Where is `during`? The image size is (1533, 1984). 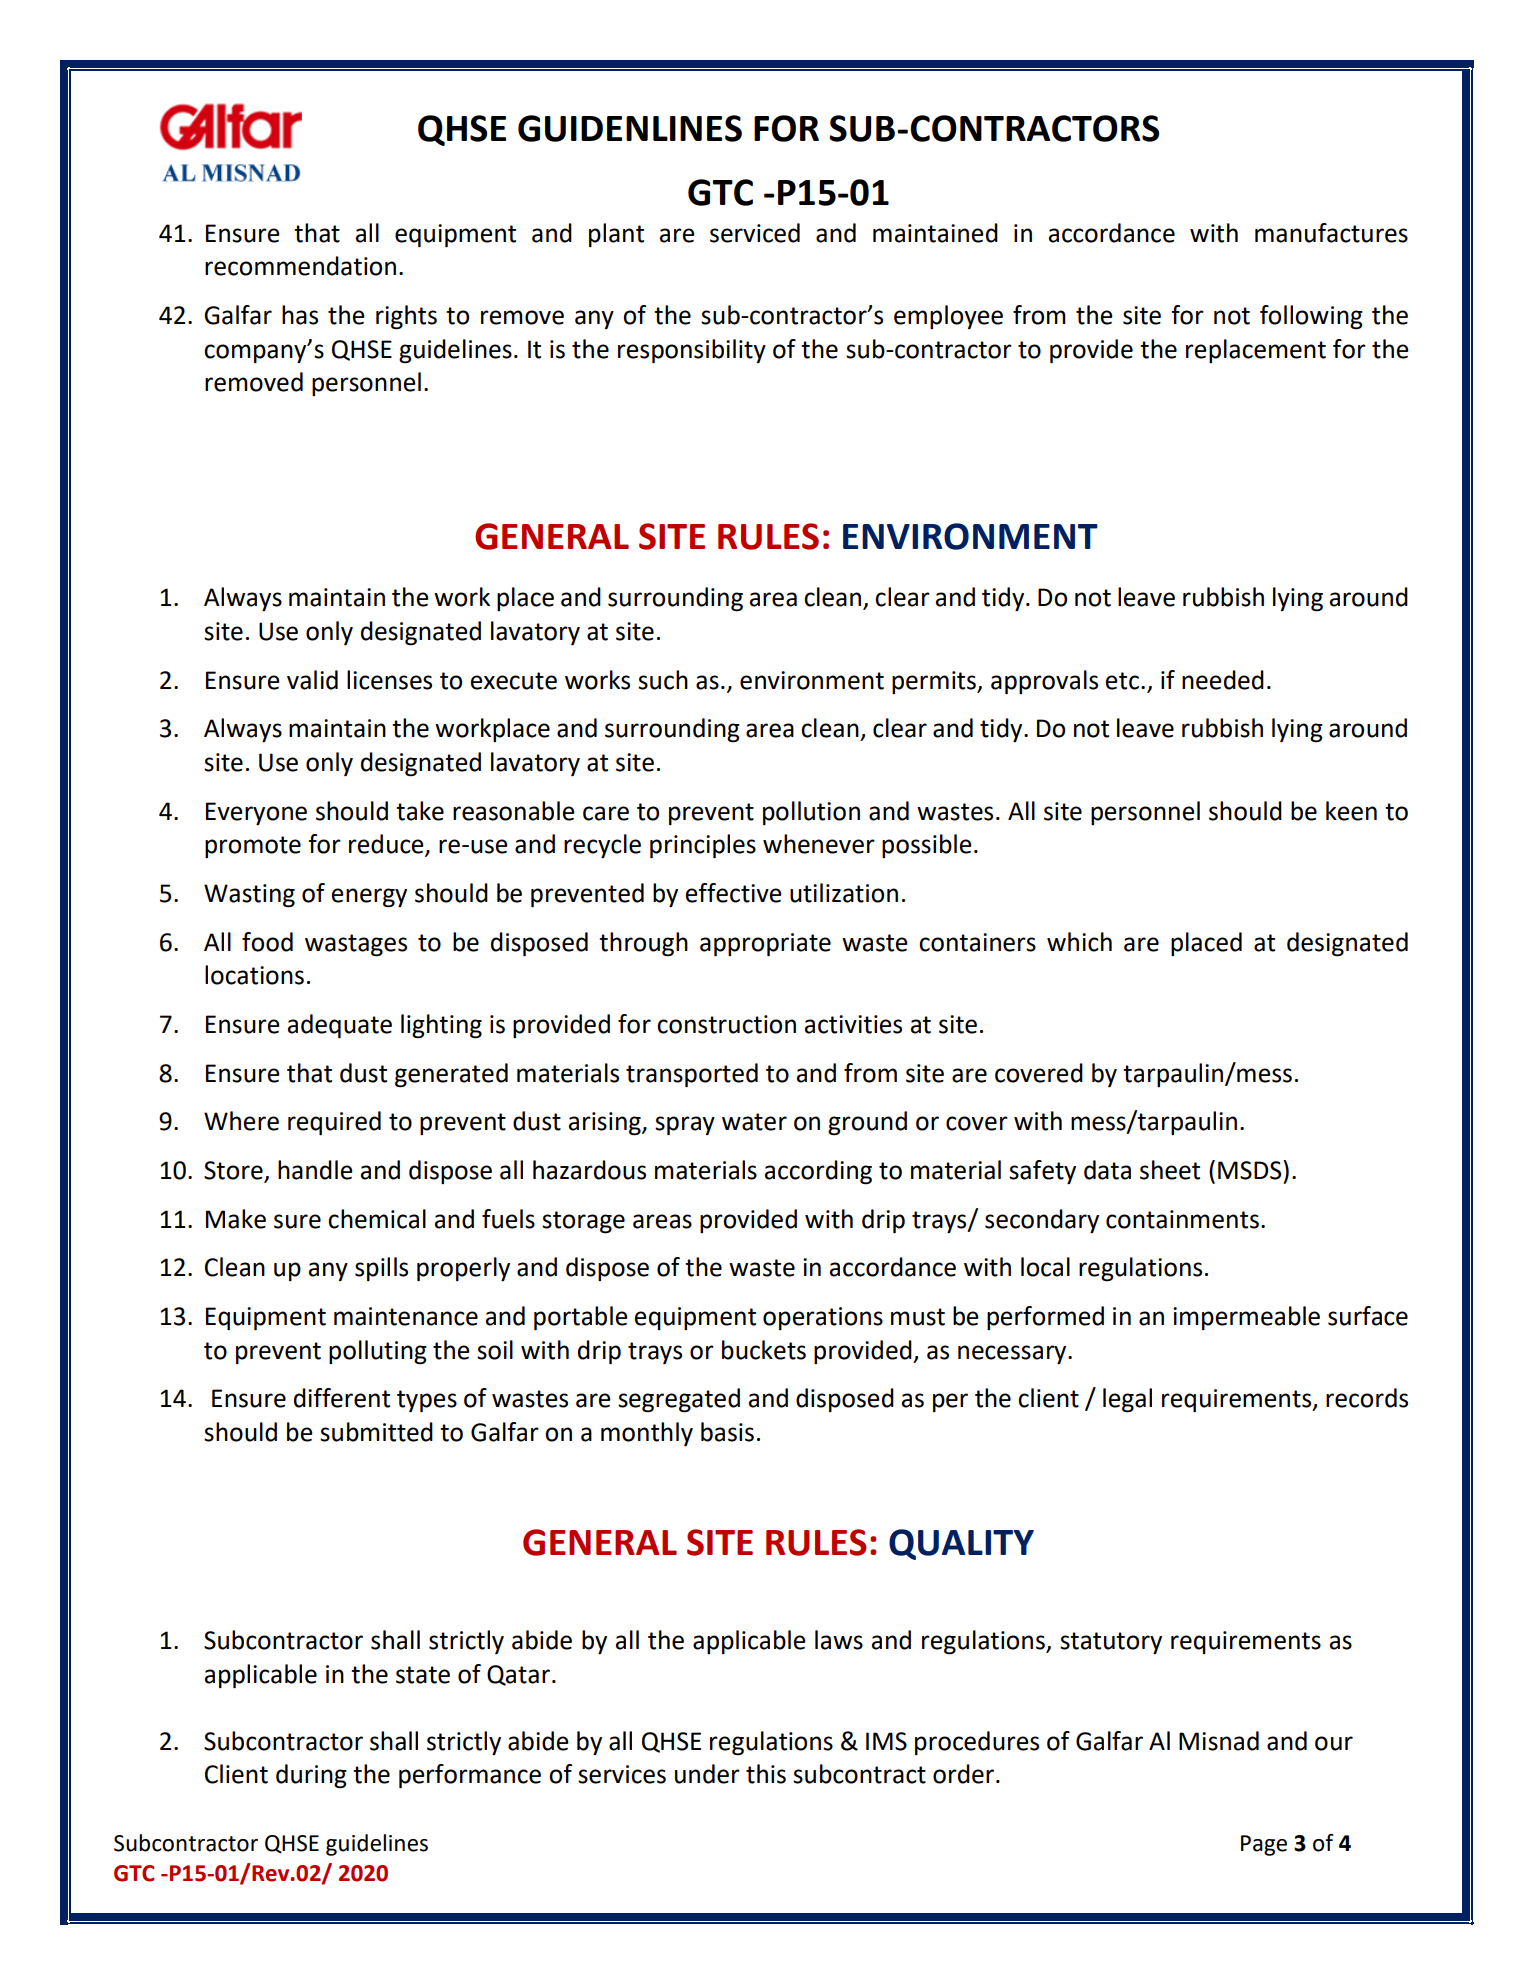 during is located at coordinates (311, 1776).
